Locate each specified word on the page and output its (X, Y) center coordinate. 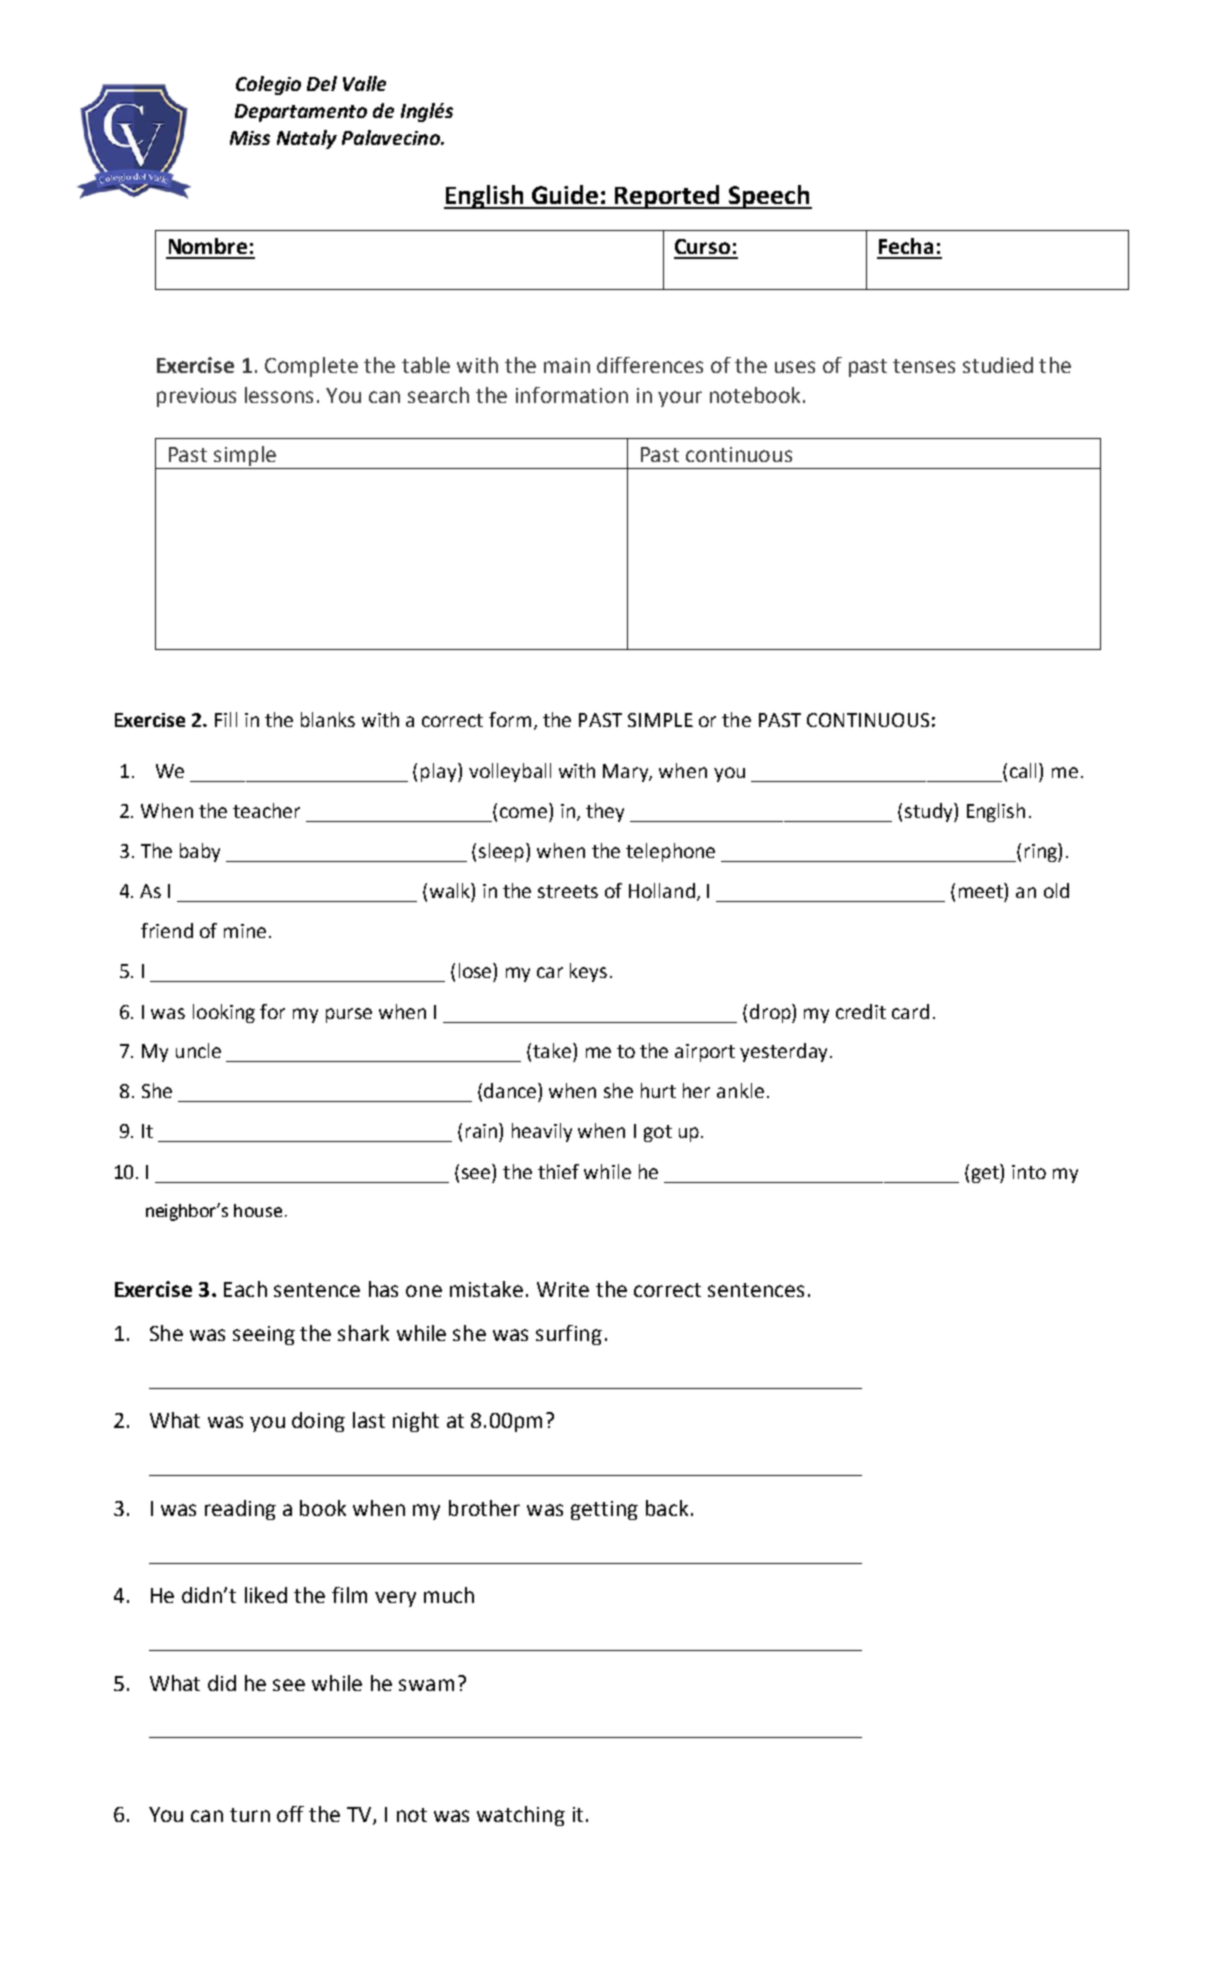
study (930, 812)
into (1029, 1172)
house (258, 1210)
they (605, 812)
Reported (668, 197)
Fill (226, 719)
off (290, 1814)
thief (558, 1171)
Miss (250, 138)
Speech (769, 197)
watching (521, 1816)
